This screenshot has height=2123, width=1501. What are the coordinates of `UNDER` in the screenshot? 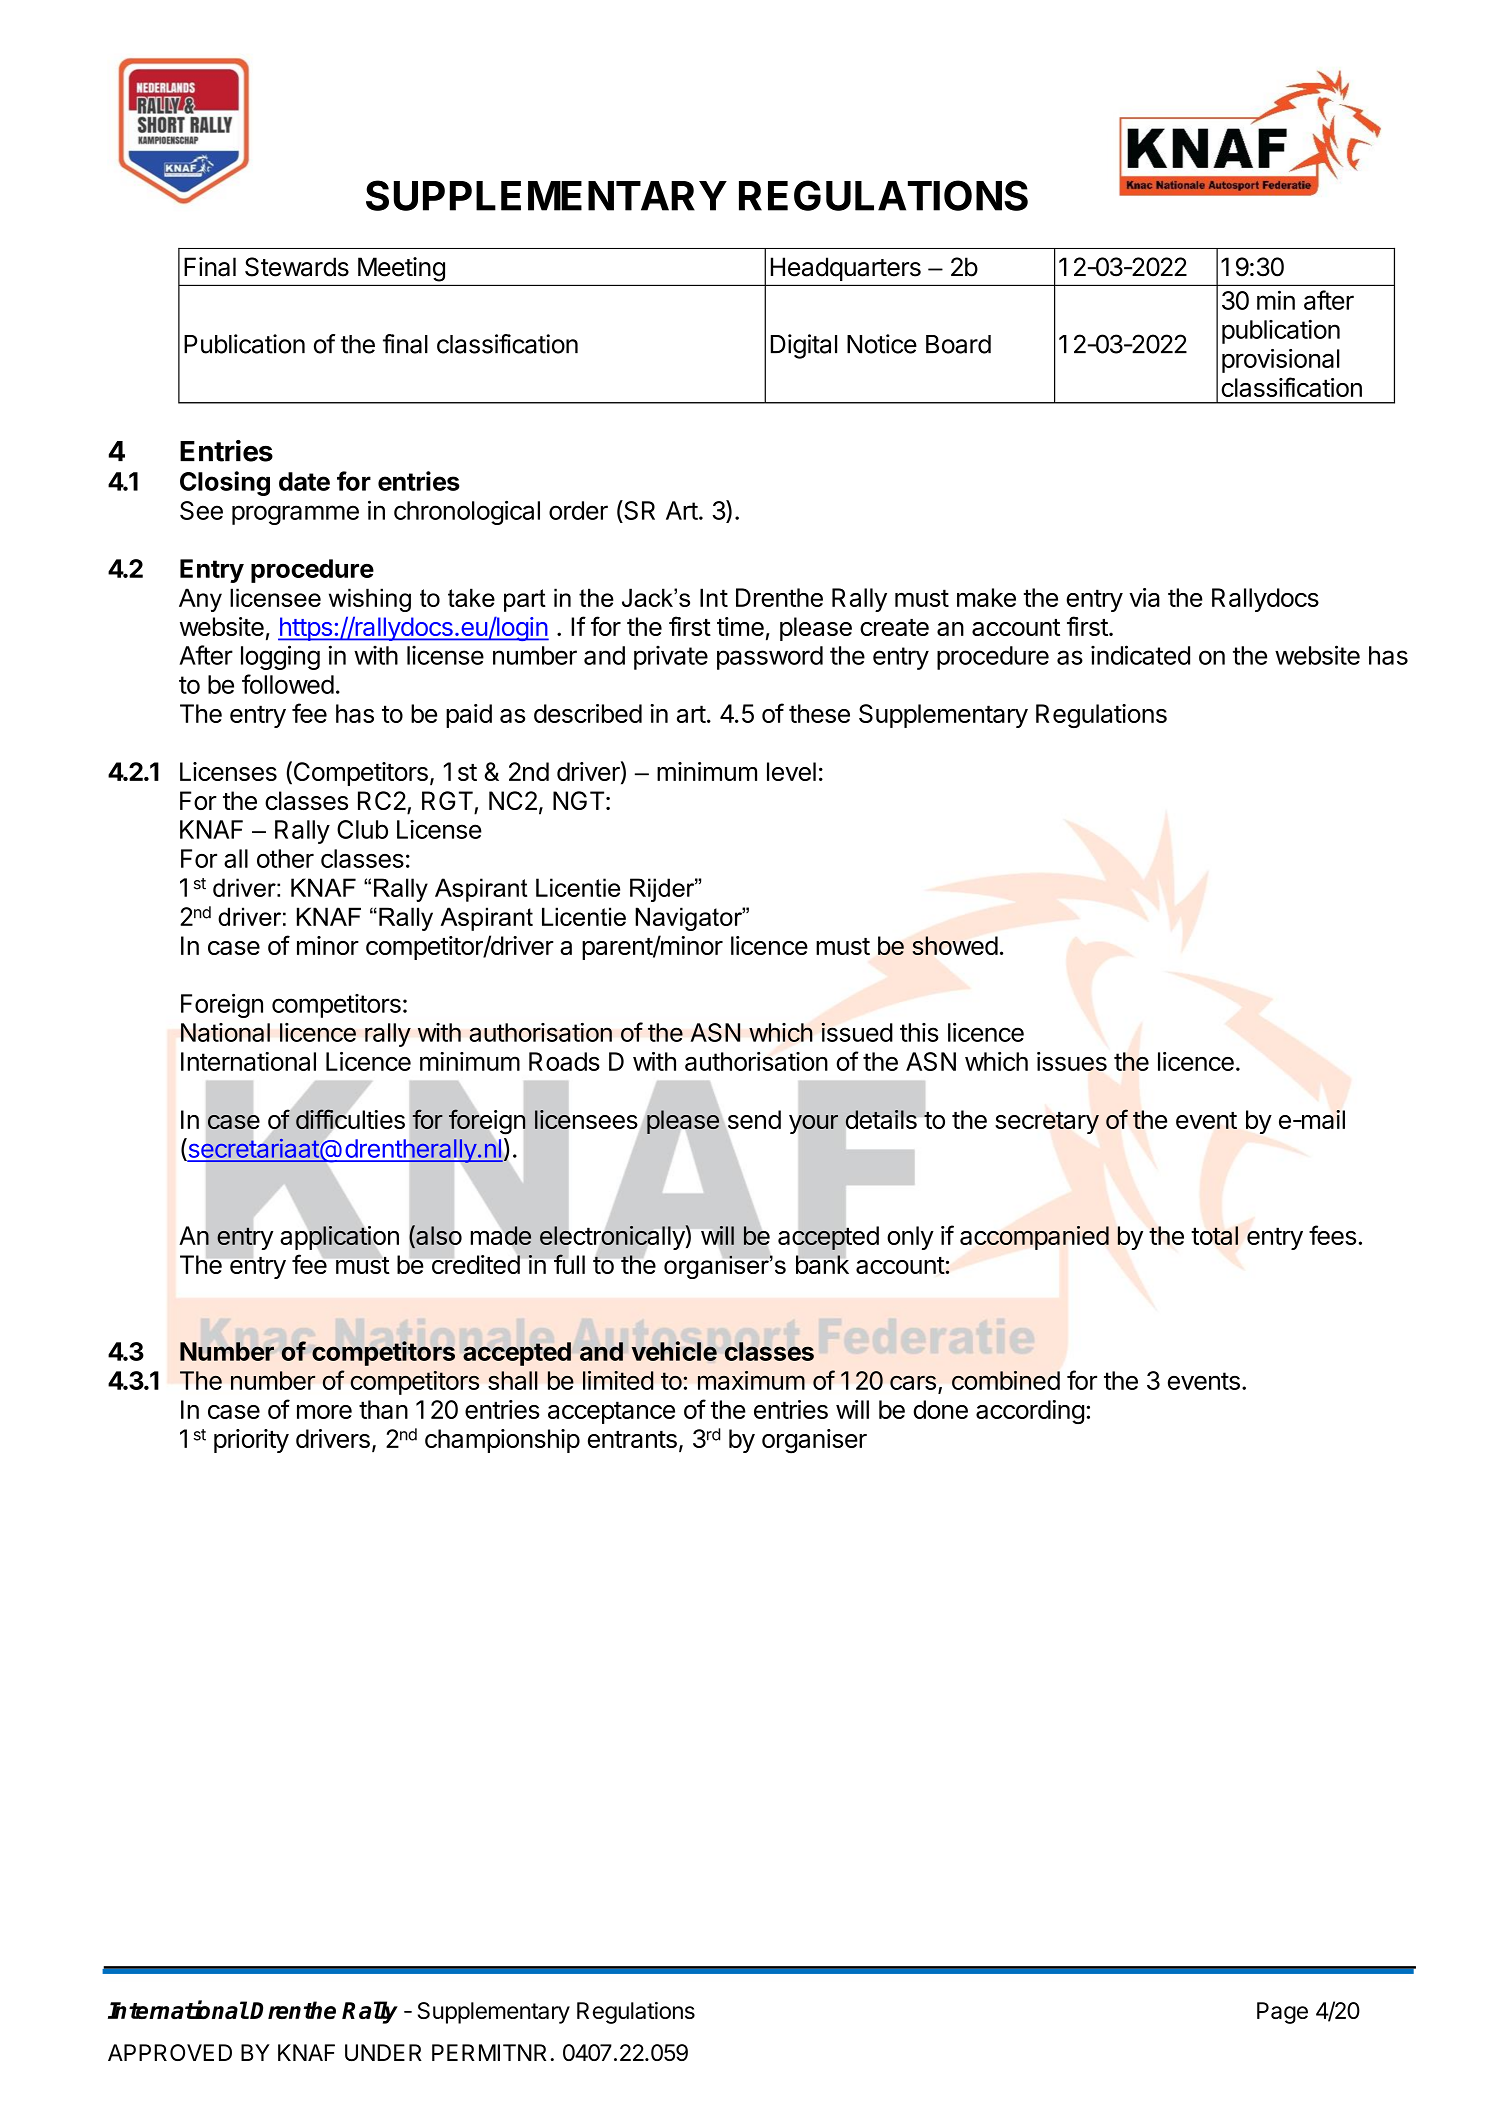 It's located at (383, 2052).
